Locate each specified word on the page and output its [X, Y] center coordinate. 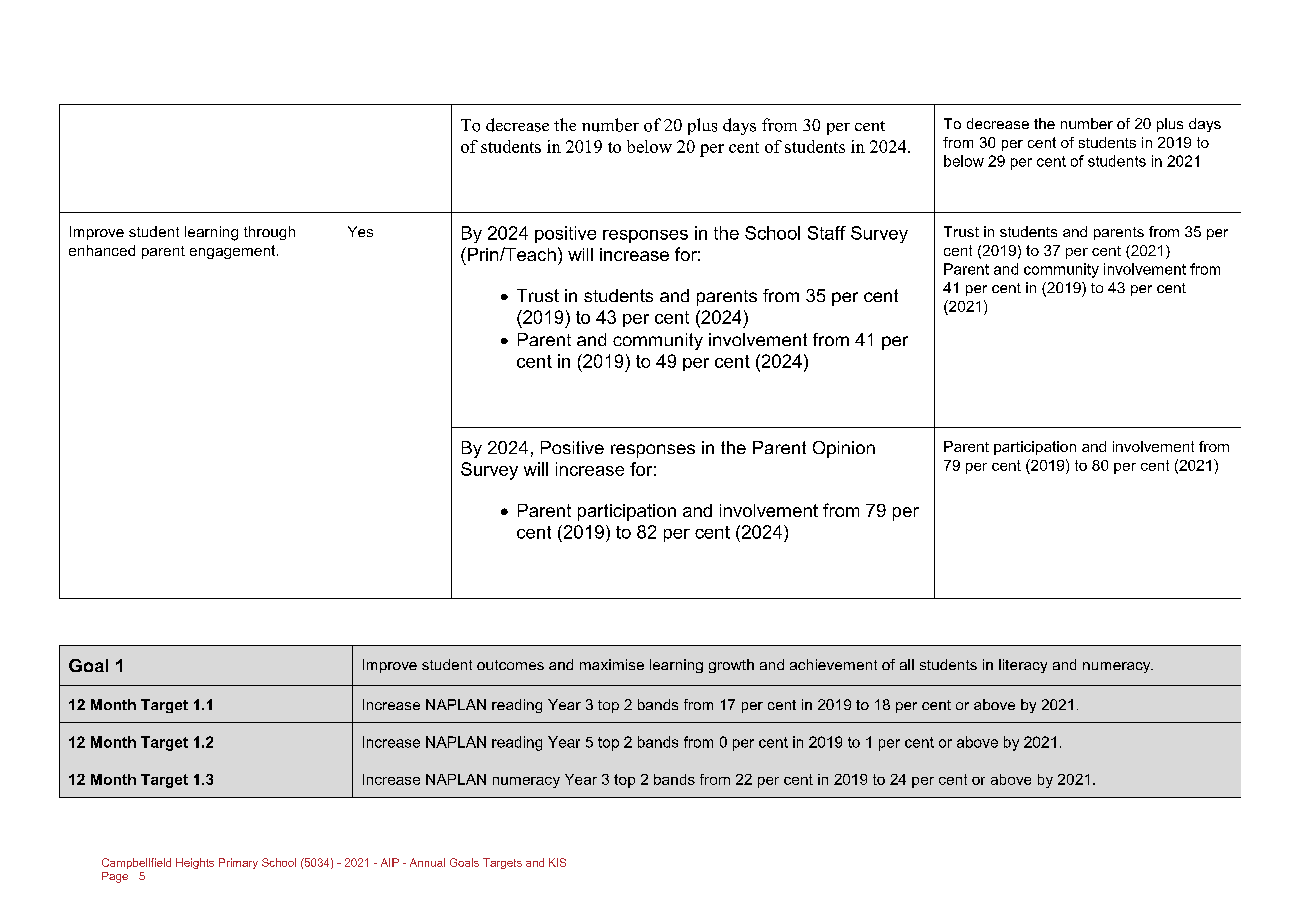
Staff [827, 233]
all [907, 664]
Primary [238, 863]
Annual [427, 862]
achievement [833, 664]
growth [731, 666]
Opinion [844, 449]
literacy [1023, 666]
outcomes [510, 665]
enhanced [102, 250]
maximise [612, 664]
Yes [360, 231]
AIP [390, 862]
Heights [195, 863]
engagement [234, 252]
